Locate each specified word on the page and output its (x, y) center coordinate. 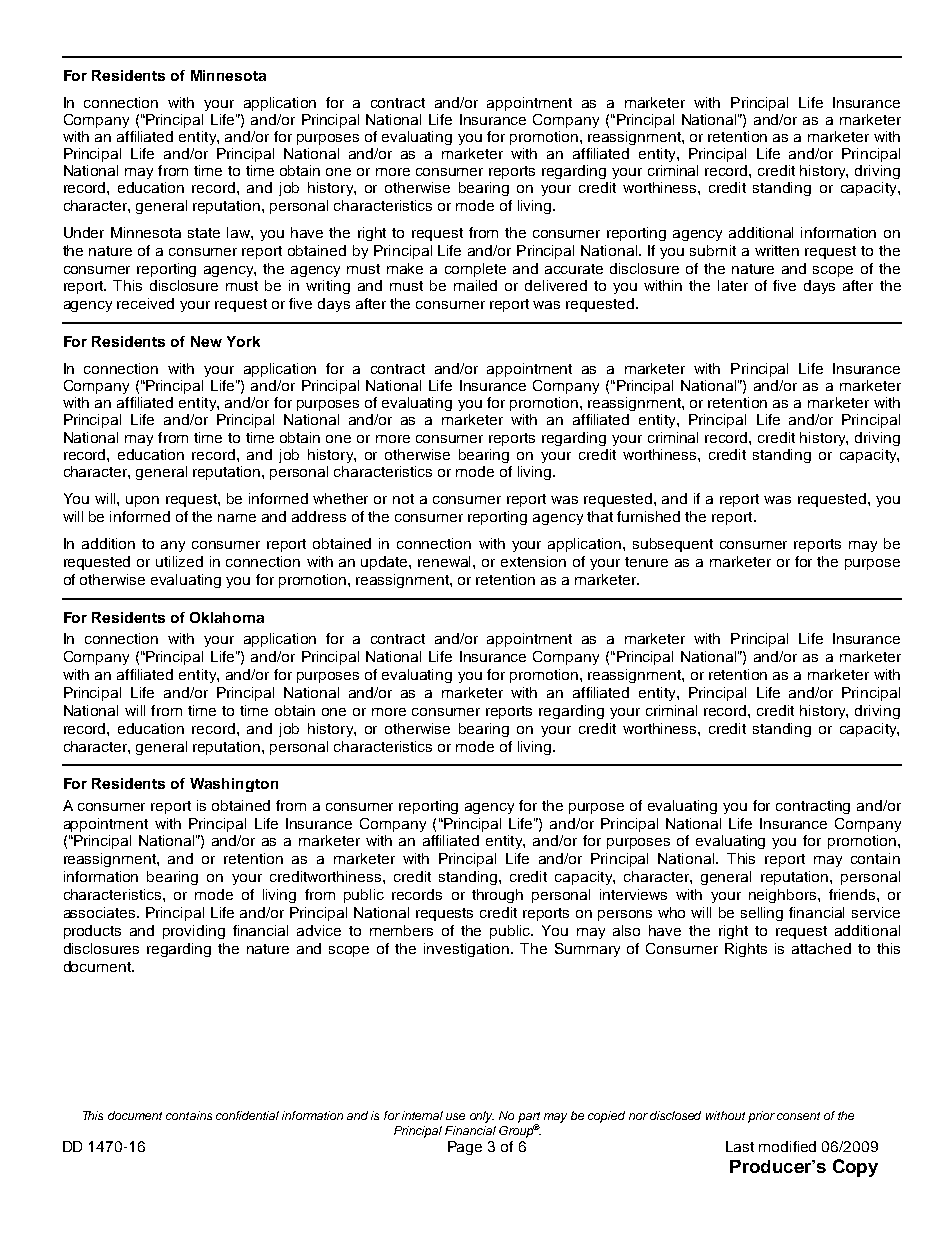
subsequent (673, 545)
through (497, 896)
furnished (648, 516)
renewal (446, 561)
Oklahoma (227, 617)
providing (194, 932)
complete (475, 270)
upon (142, 501)
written (777, 250)
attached (821, 948)
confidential (247, 1115)
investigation (468, 950)
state (204, 233)
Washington (234, 785)
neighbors (784, 896)
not (403, 499)
